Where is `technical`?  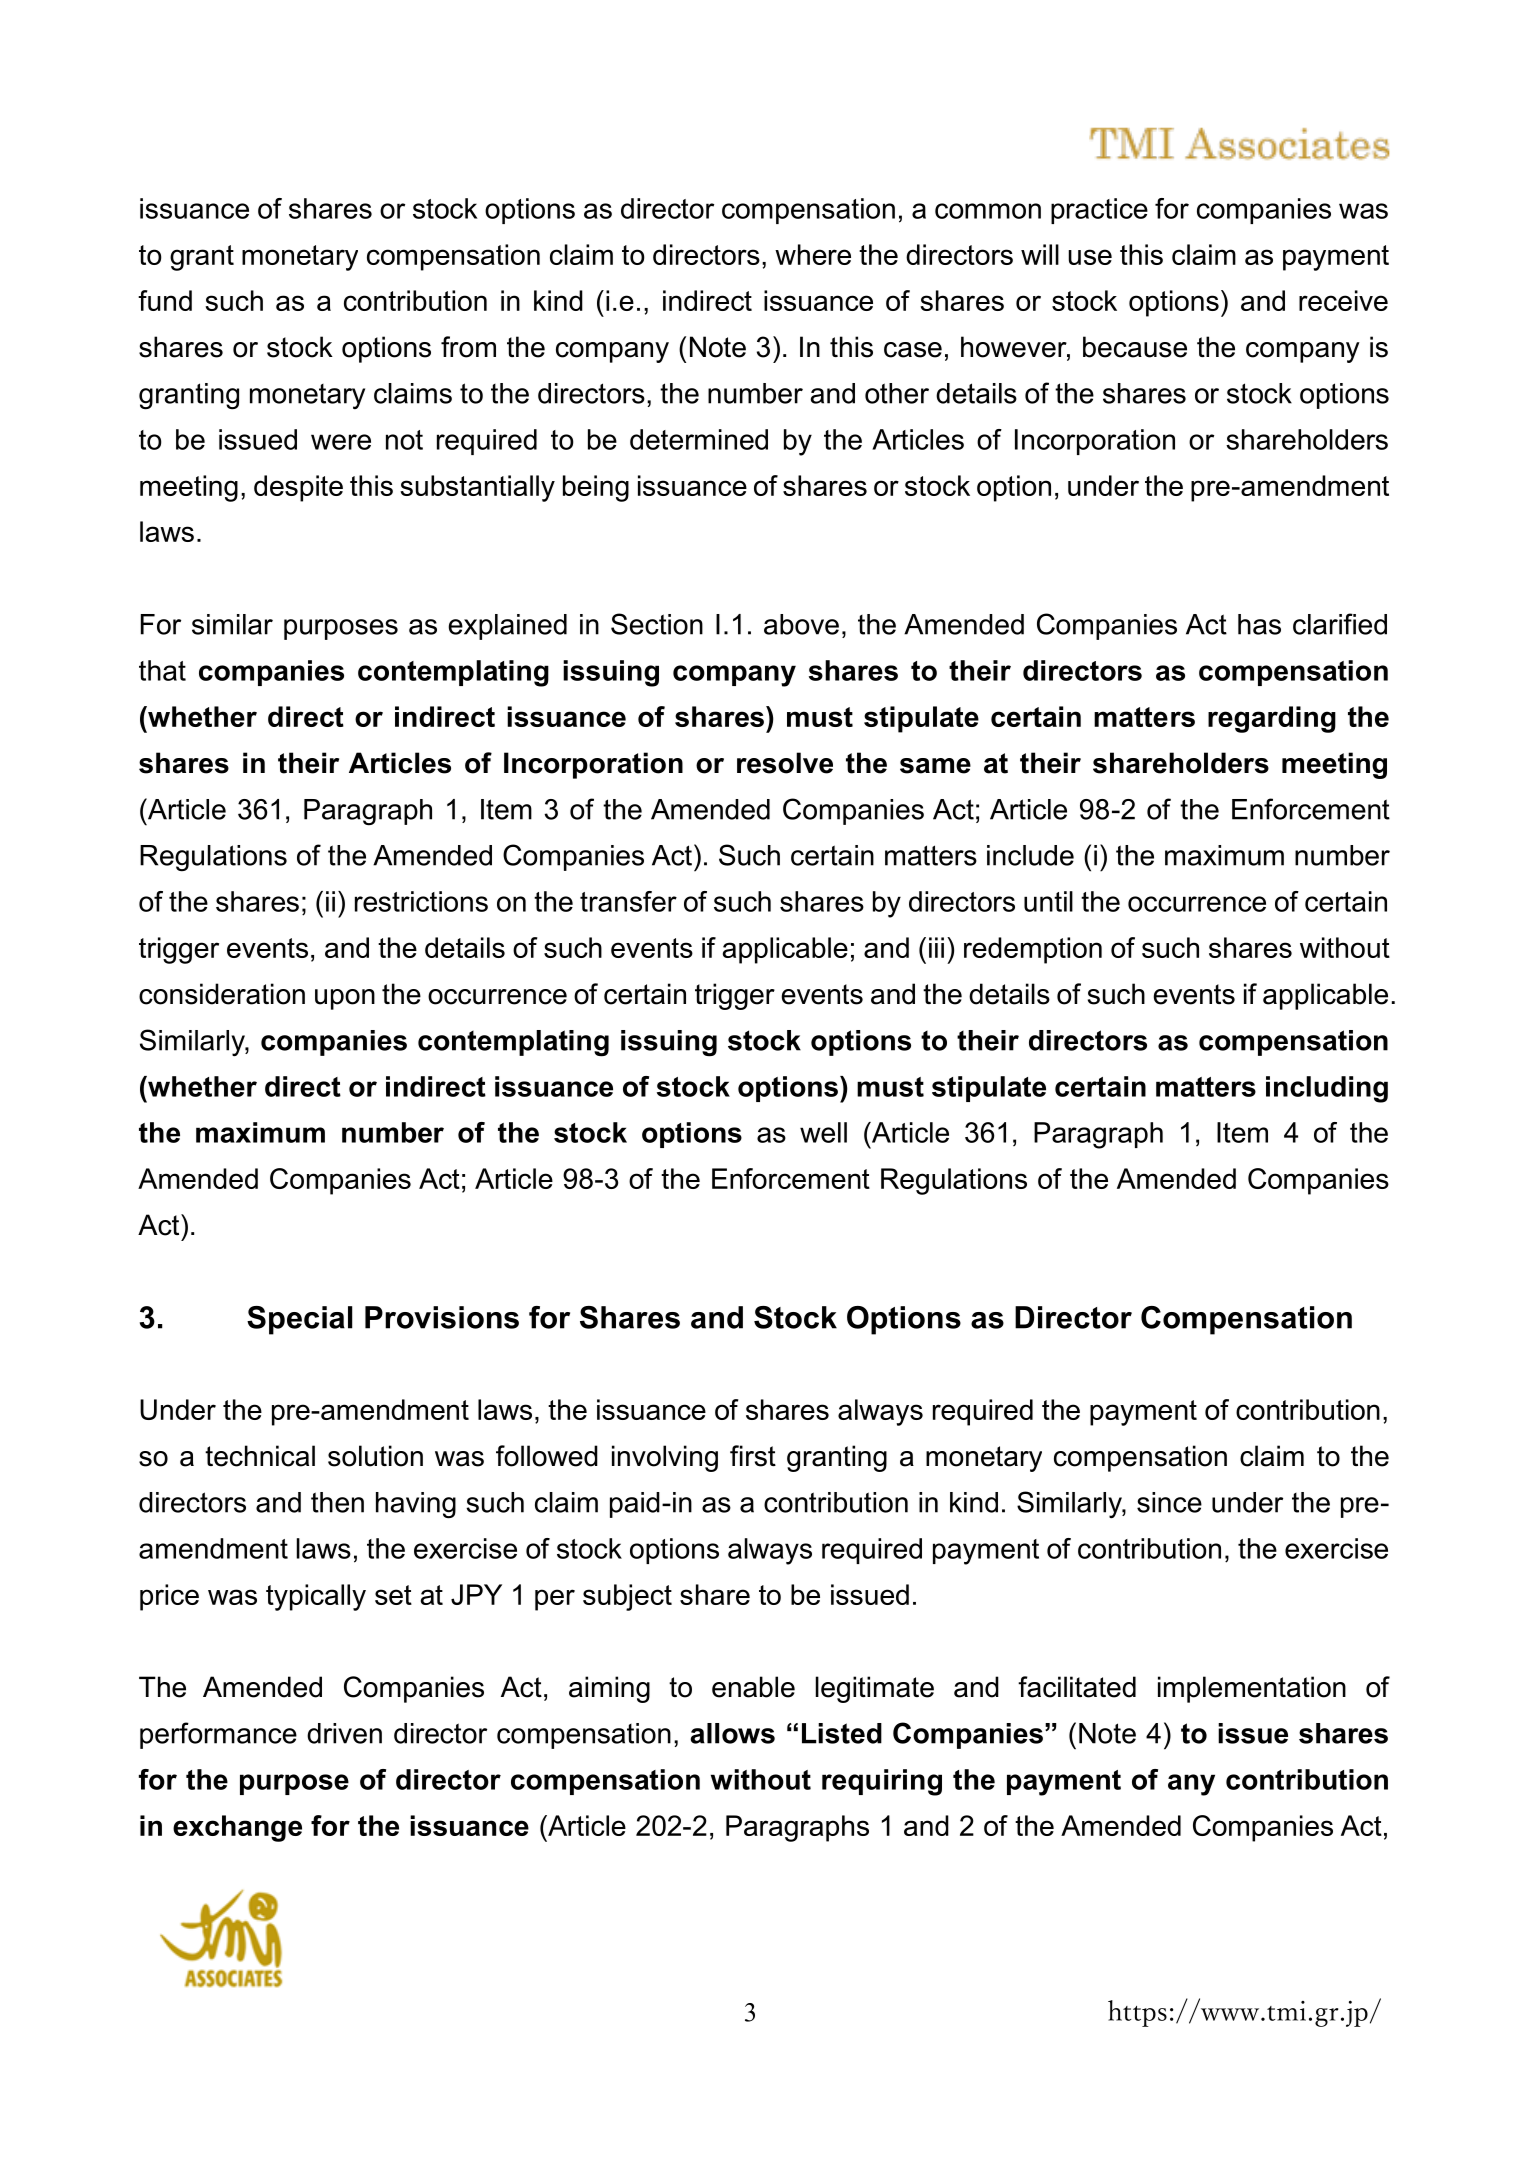 technical is located at coordinates (260, 1456).
